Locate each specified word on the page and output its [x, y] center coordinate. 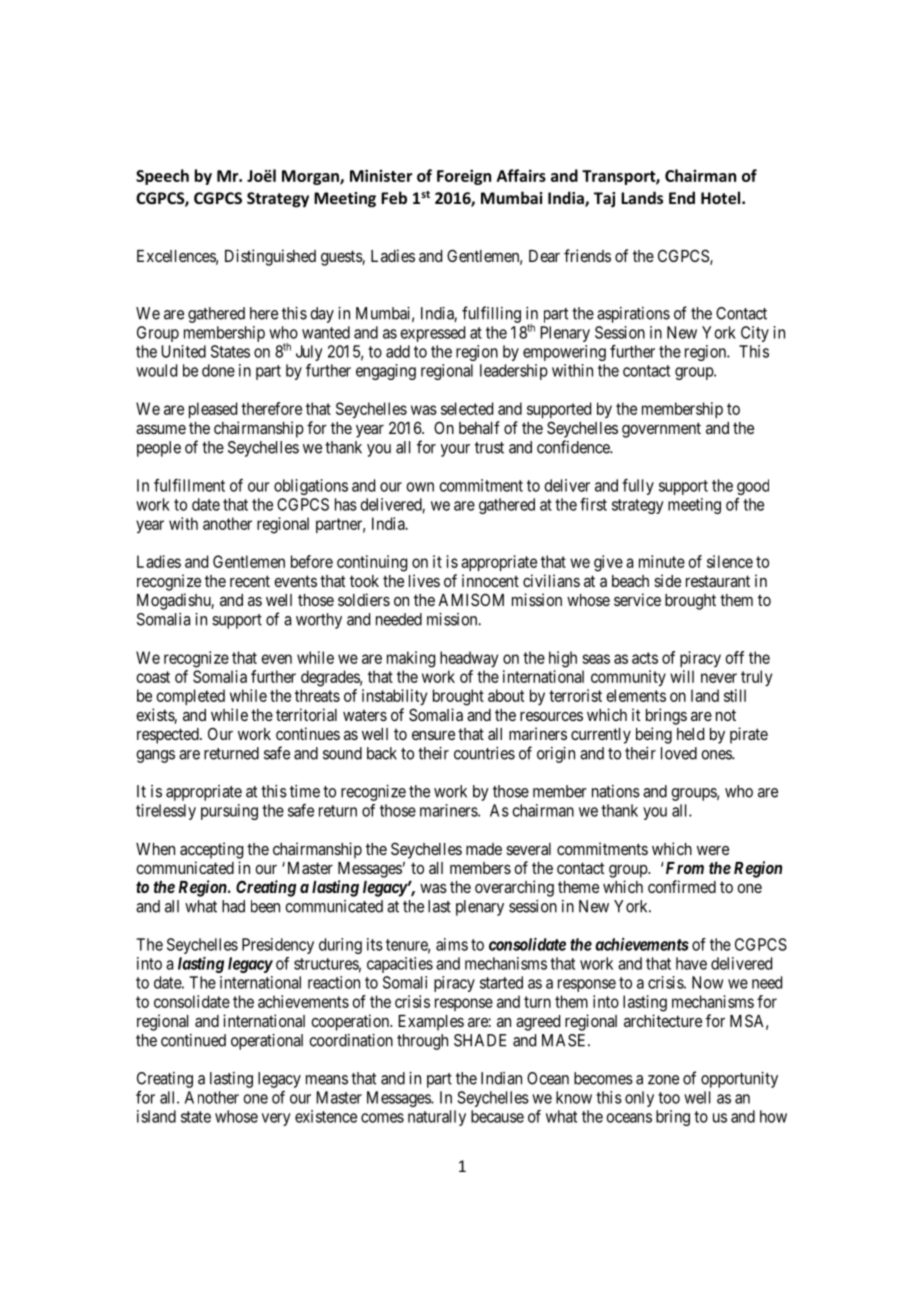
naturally [437, 1118]
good [753, 487]
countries [484, 753]
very [276, 1119]
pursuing [229, 812]
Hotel [722, 197]
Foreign [464, 177]
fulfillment [189, 485]
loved [679, 753]
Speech [162, 177]
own [420, 487]
